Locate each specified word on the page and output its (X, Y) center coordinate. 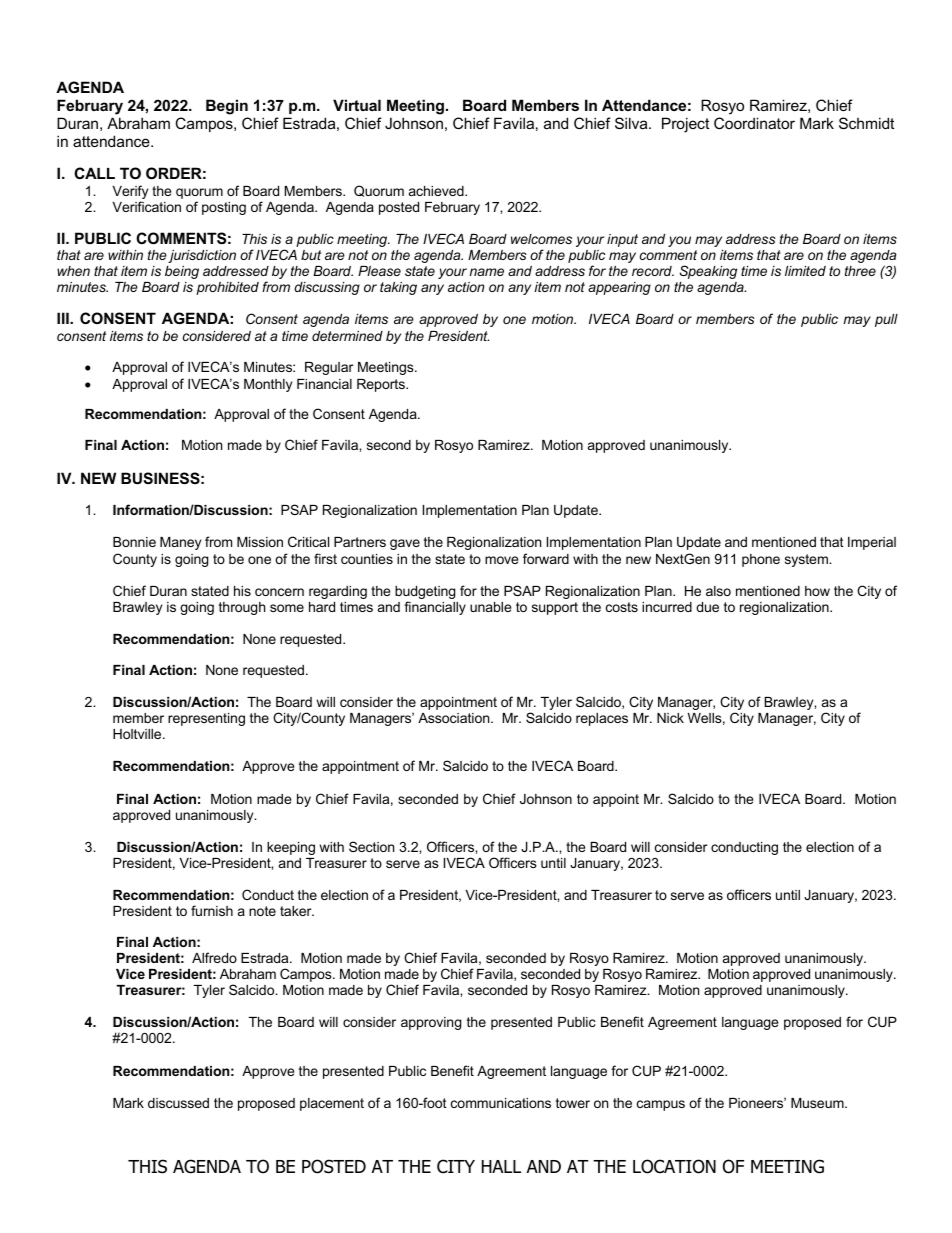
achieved (437, 191)
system (807, 560)
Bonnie (134, 542)
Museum (818, 1103)
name (487, 272)
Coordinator (754, 123)
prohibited (227, 288)
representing (206, 719)
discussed (178, 1103)
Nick (670, 718)
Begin (227, 107)
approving (431, 1023)
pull (886, 320)
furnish (212, 910)
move (501, 560)
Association (455, 718)
